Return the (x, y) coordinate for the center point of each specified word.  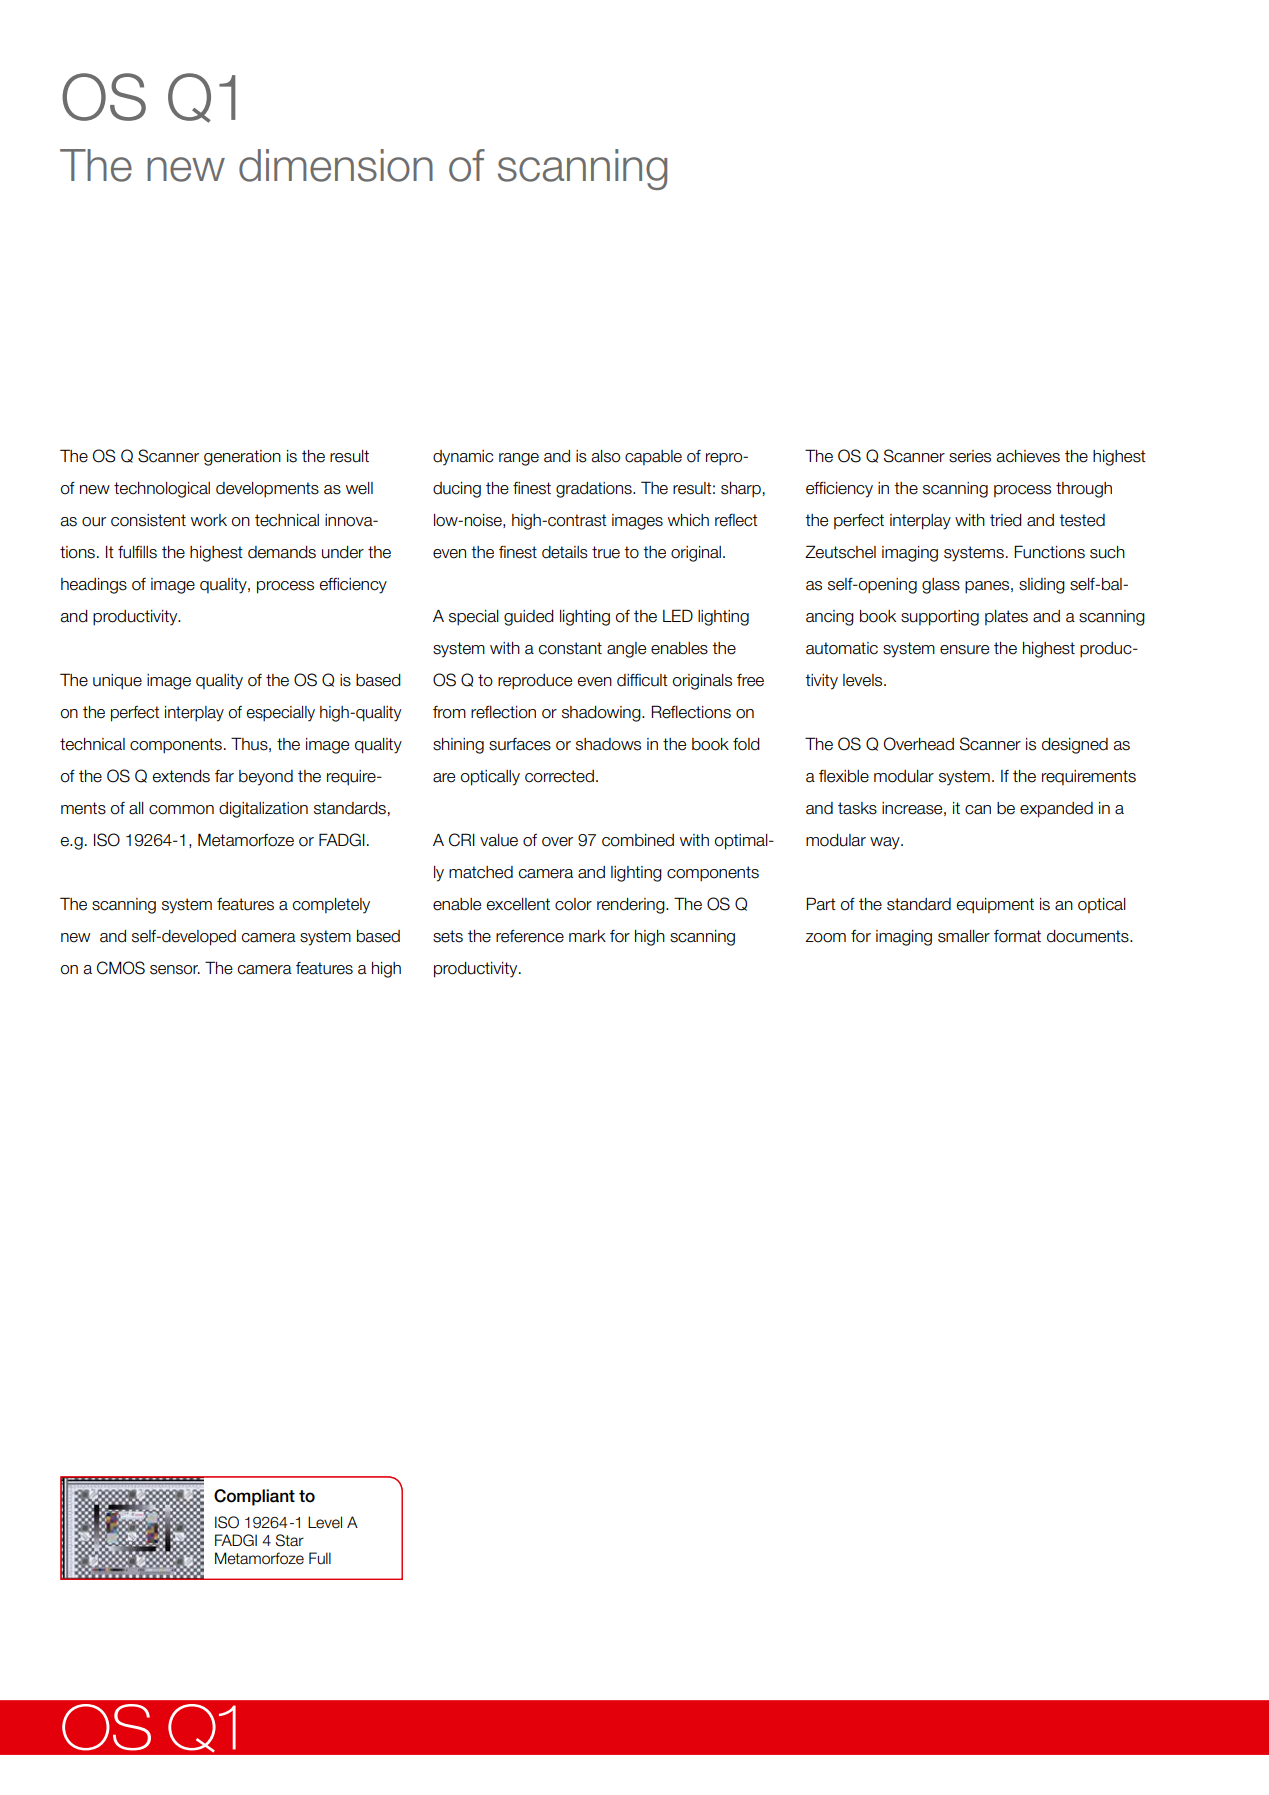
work (209, 520)
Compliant (254, 1497)
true (606, 552)
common (181, 810)
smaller (964, 936)
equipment (995, 906)
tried (1006, 520)
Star (290, 1540)
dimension (336, 165)
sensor (175, 970)
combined (638, 840)
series (970, 456)
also (605, 456)
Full (320, 1558)
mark (587, 936)
